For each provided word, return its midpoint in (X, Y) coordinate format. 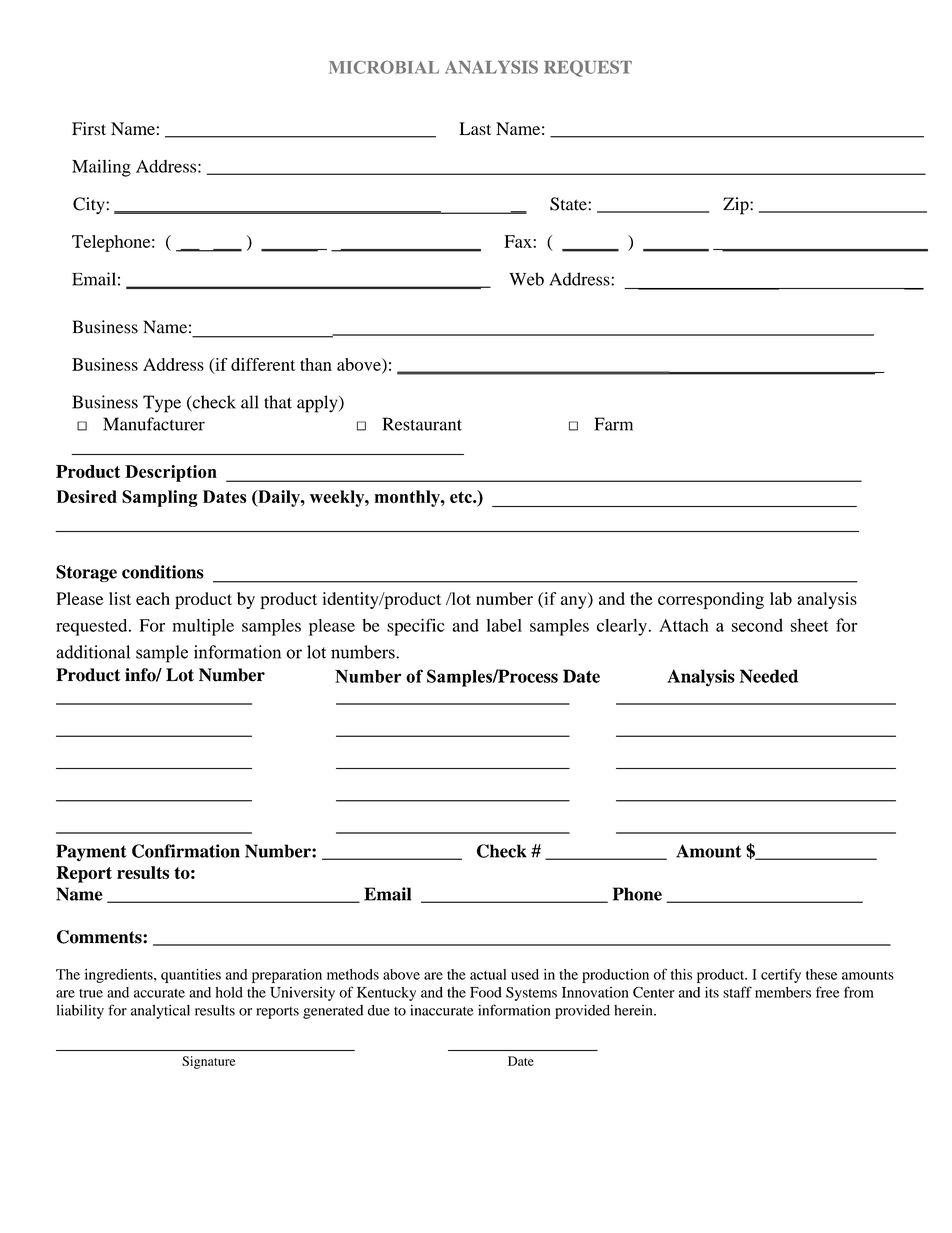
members (783, 992)
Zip (737, 206)
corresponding (711, 600)
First (89, 128)
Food (486, 992)
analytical (160, 1011)
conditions (163, 572)
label (504, 625)
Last (475, 128)
